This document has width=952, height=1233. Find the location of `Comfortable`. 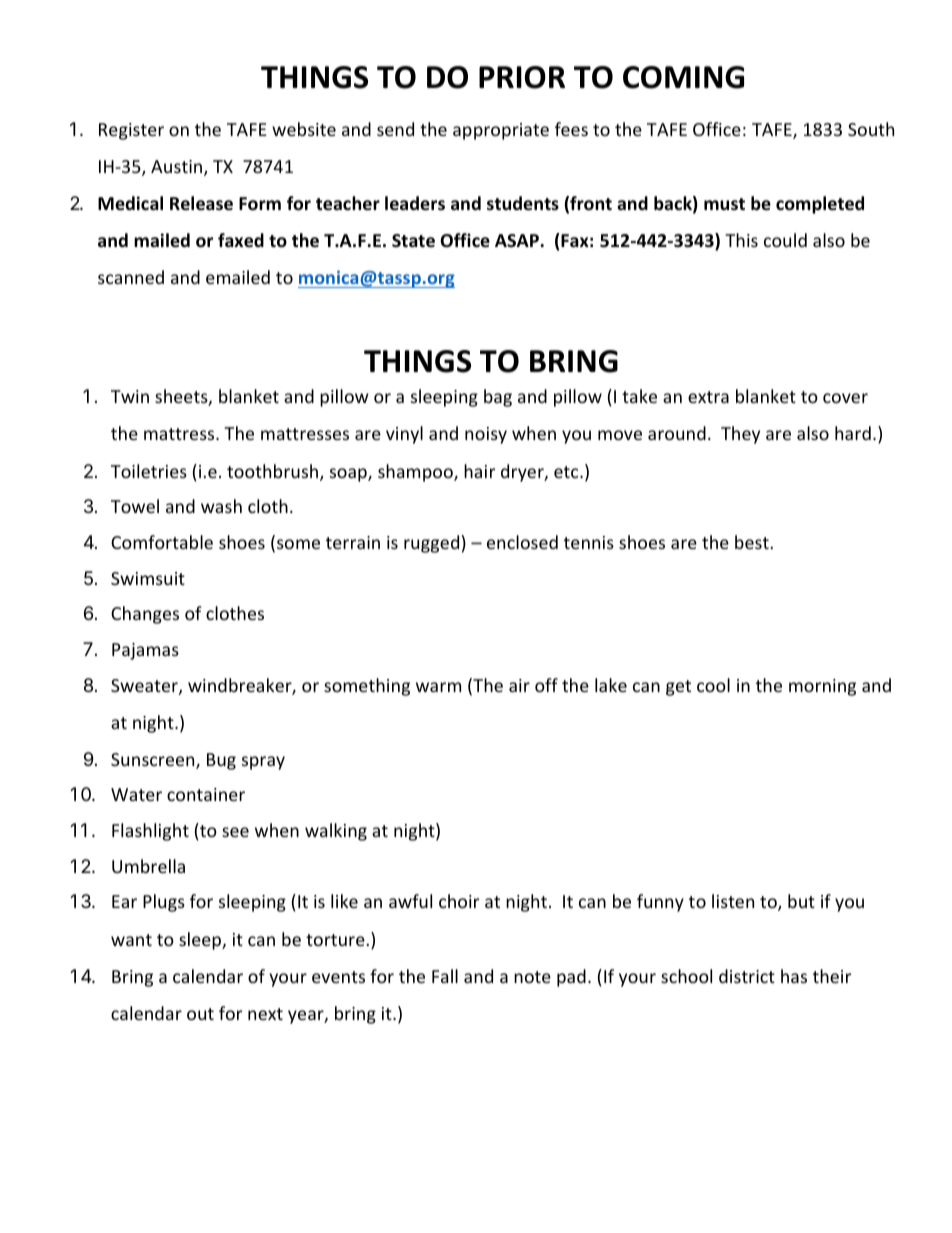

Comfortable is located at coordinates (162, 542).
